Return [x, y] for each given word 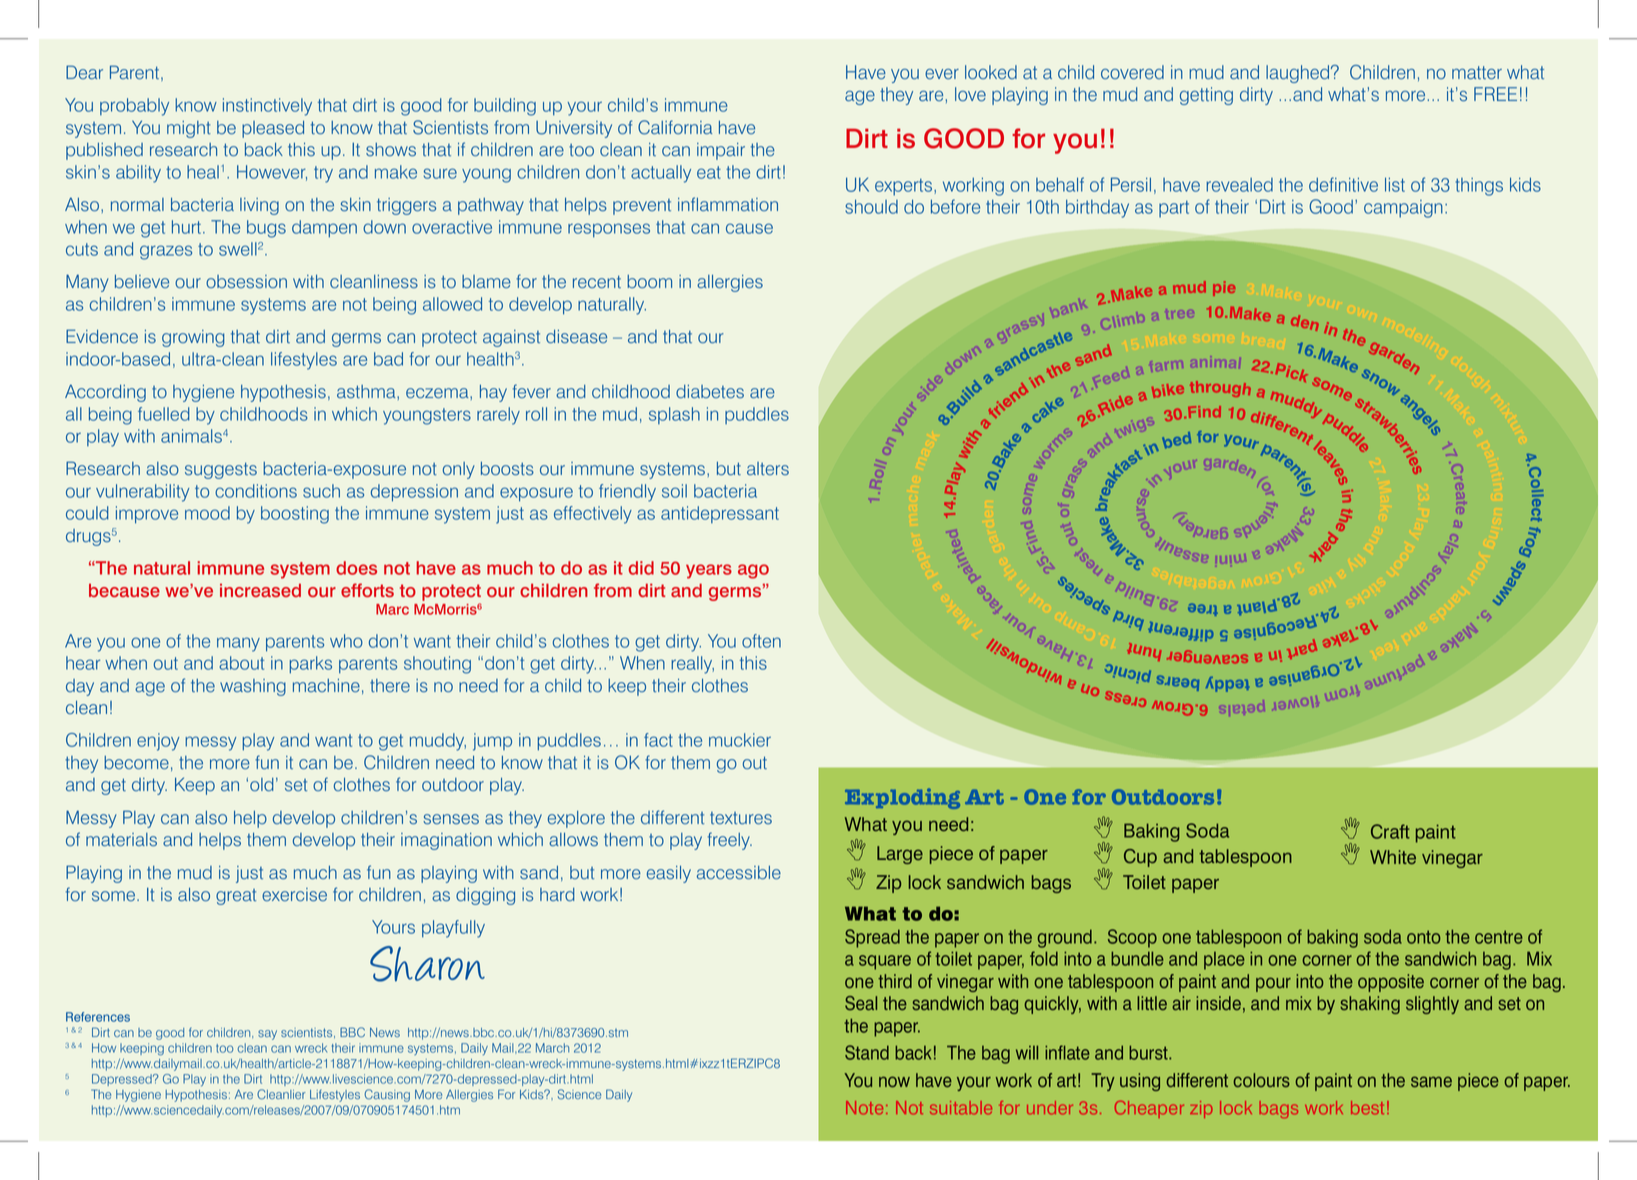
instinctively [267, 107]
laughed [1299, 74]
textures [741, 818]
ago [753, 571]
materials [121, 840]
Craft [1390, 831]
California [675, 127]
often [761, 641]
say [267, 1035]
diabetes [710, 392]
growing [193, 338]
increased [260, 590]
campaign [1403, 209]
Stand [867, 1052]
